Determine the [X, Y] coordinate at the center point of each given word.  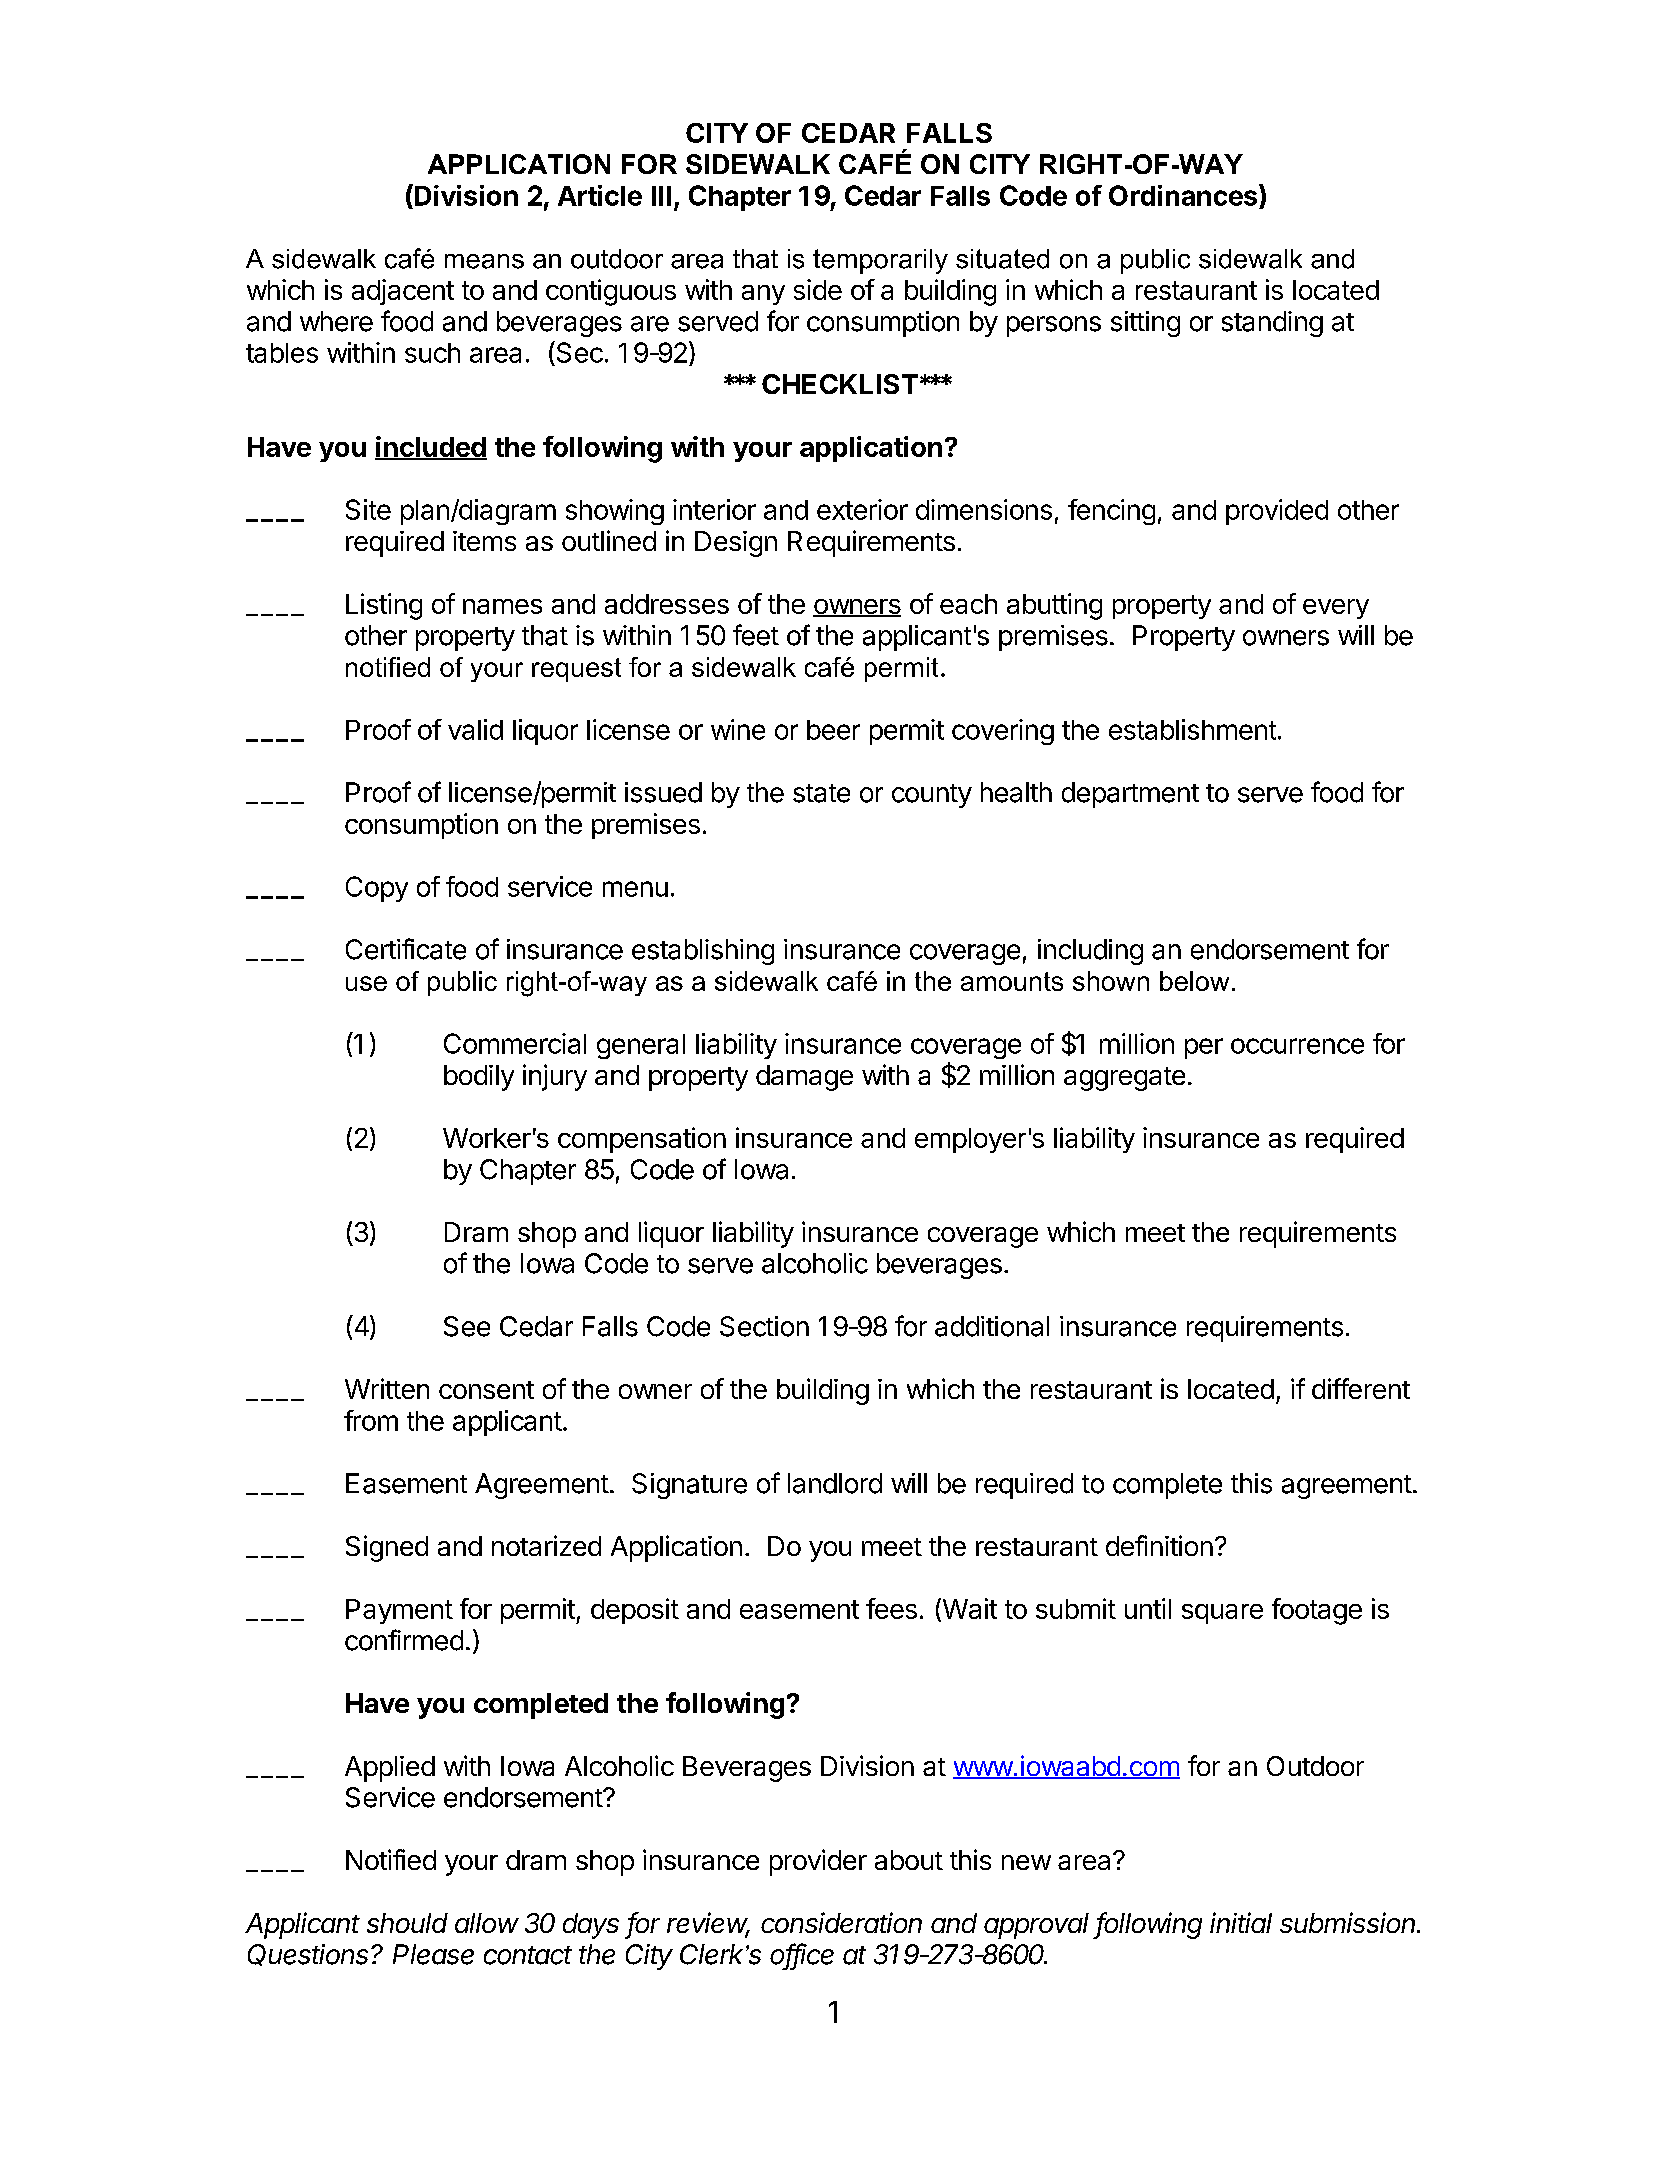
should [407, 1923]
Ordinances [1184, 195]
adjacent [403, 292]
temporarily [880, 261]
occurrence [1297, 1046]
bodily [479, 1078]
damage [804, 1078]
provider [818, 1862]
